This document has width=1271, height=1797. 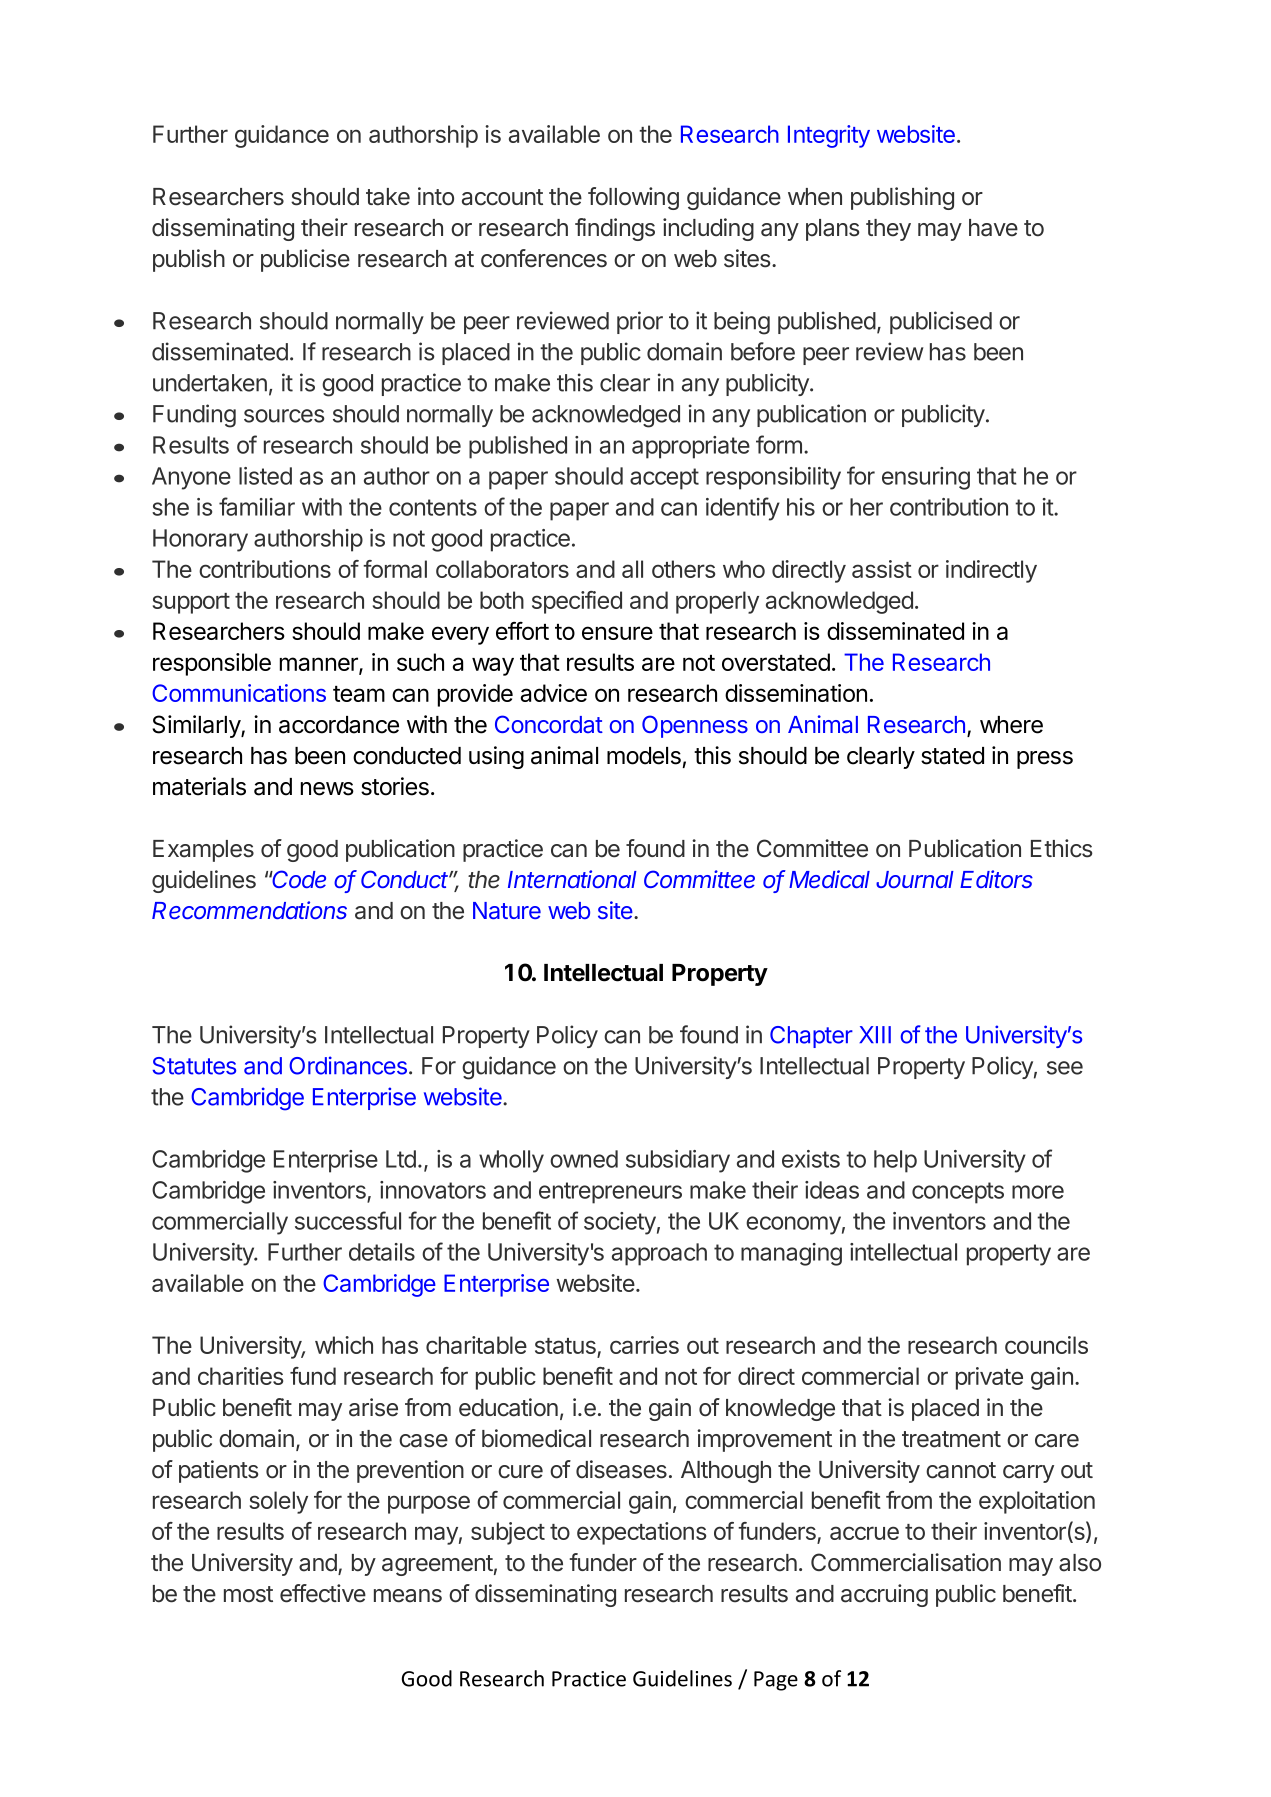 I want to click on others, so click(x=683, y=569).
